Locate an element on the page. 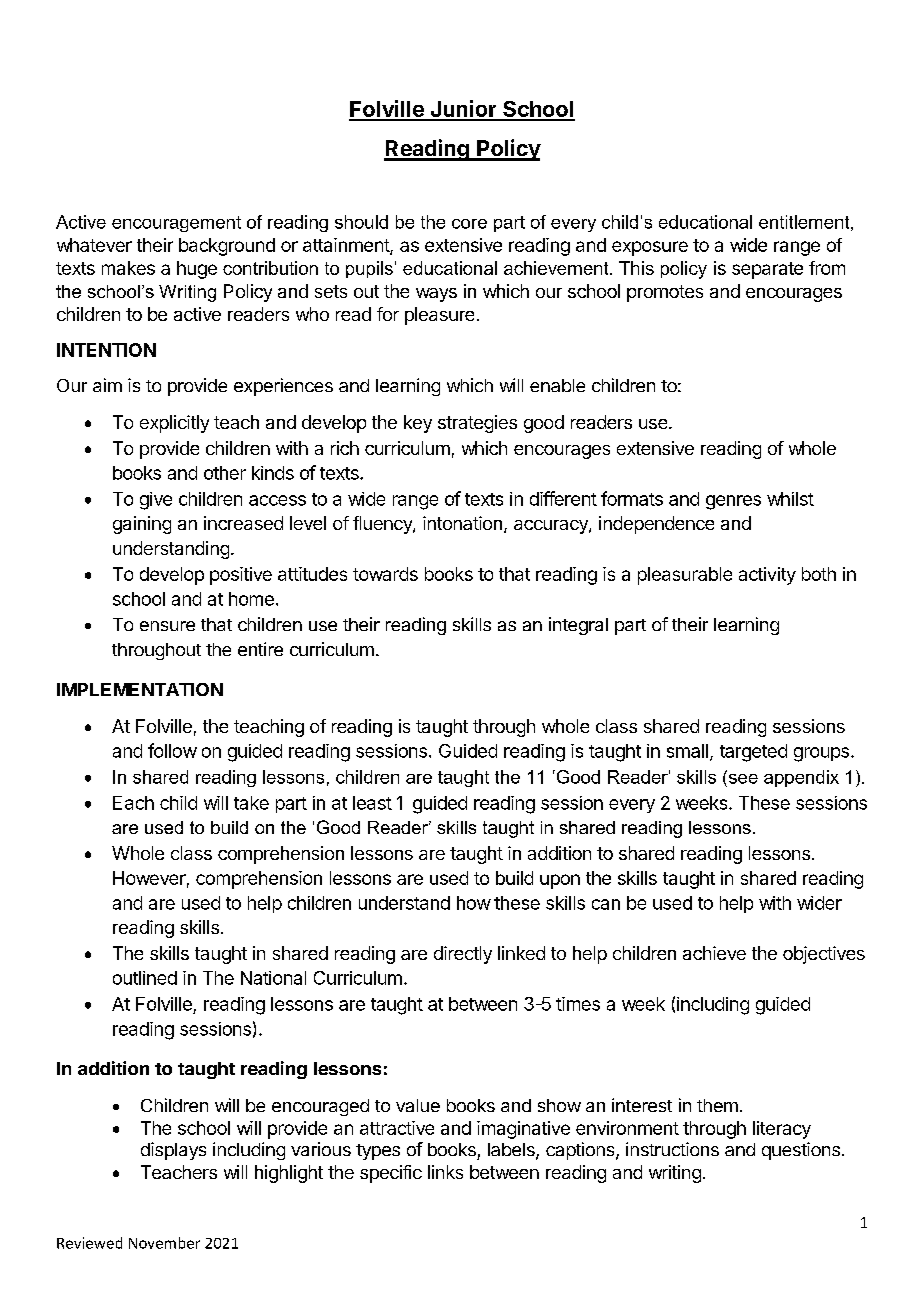  exposure is located at coordinates (650, 248).
